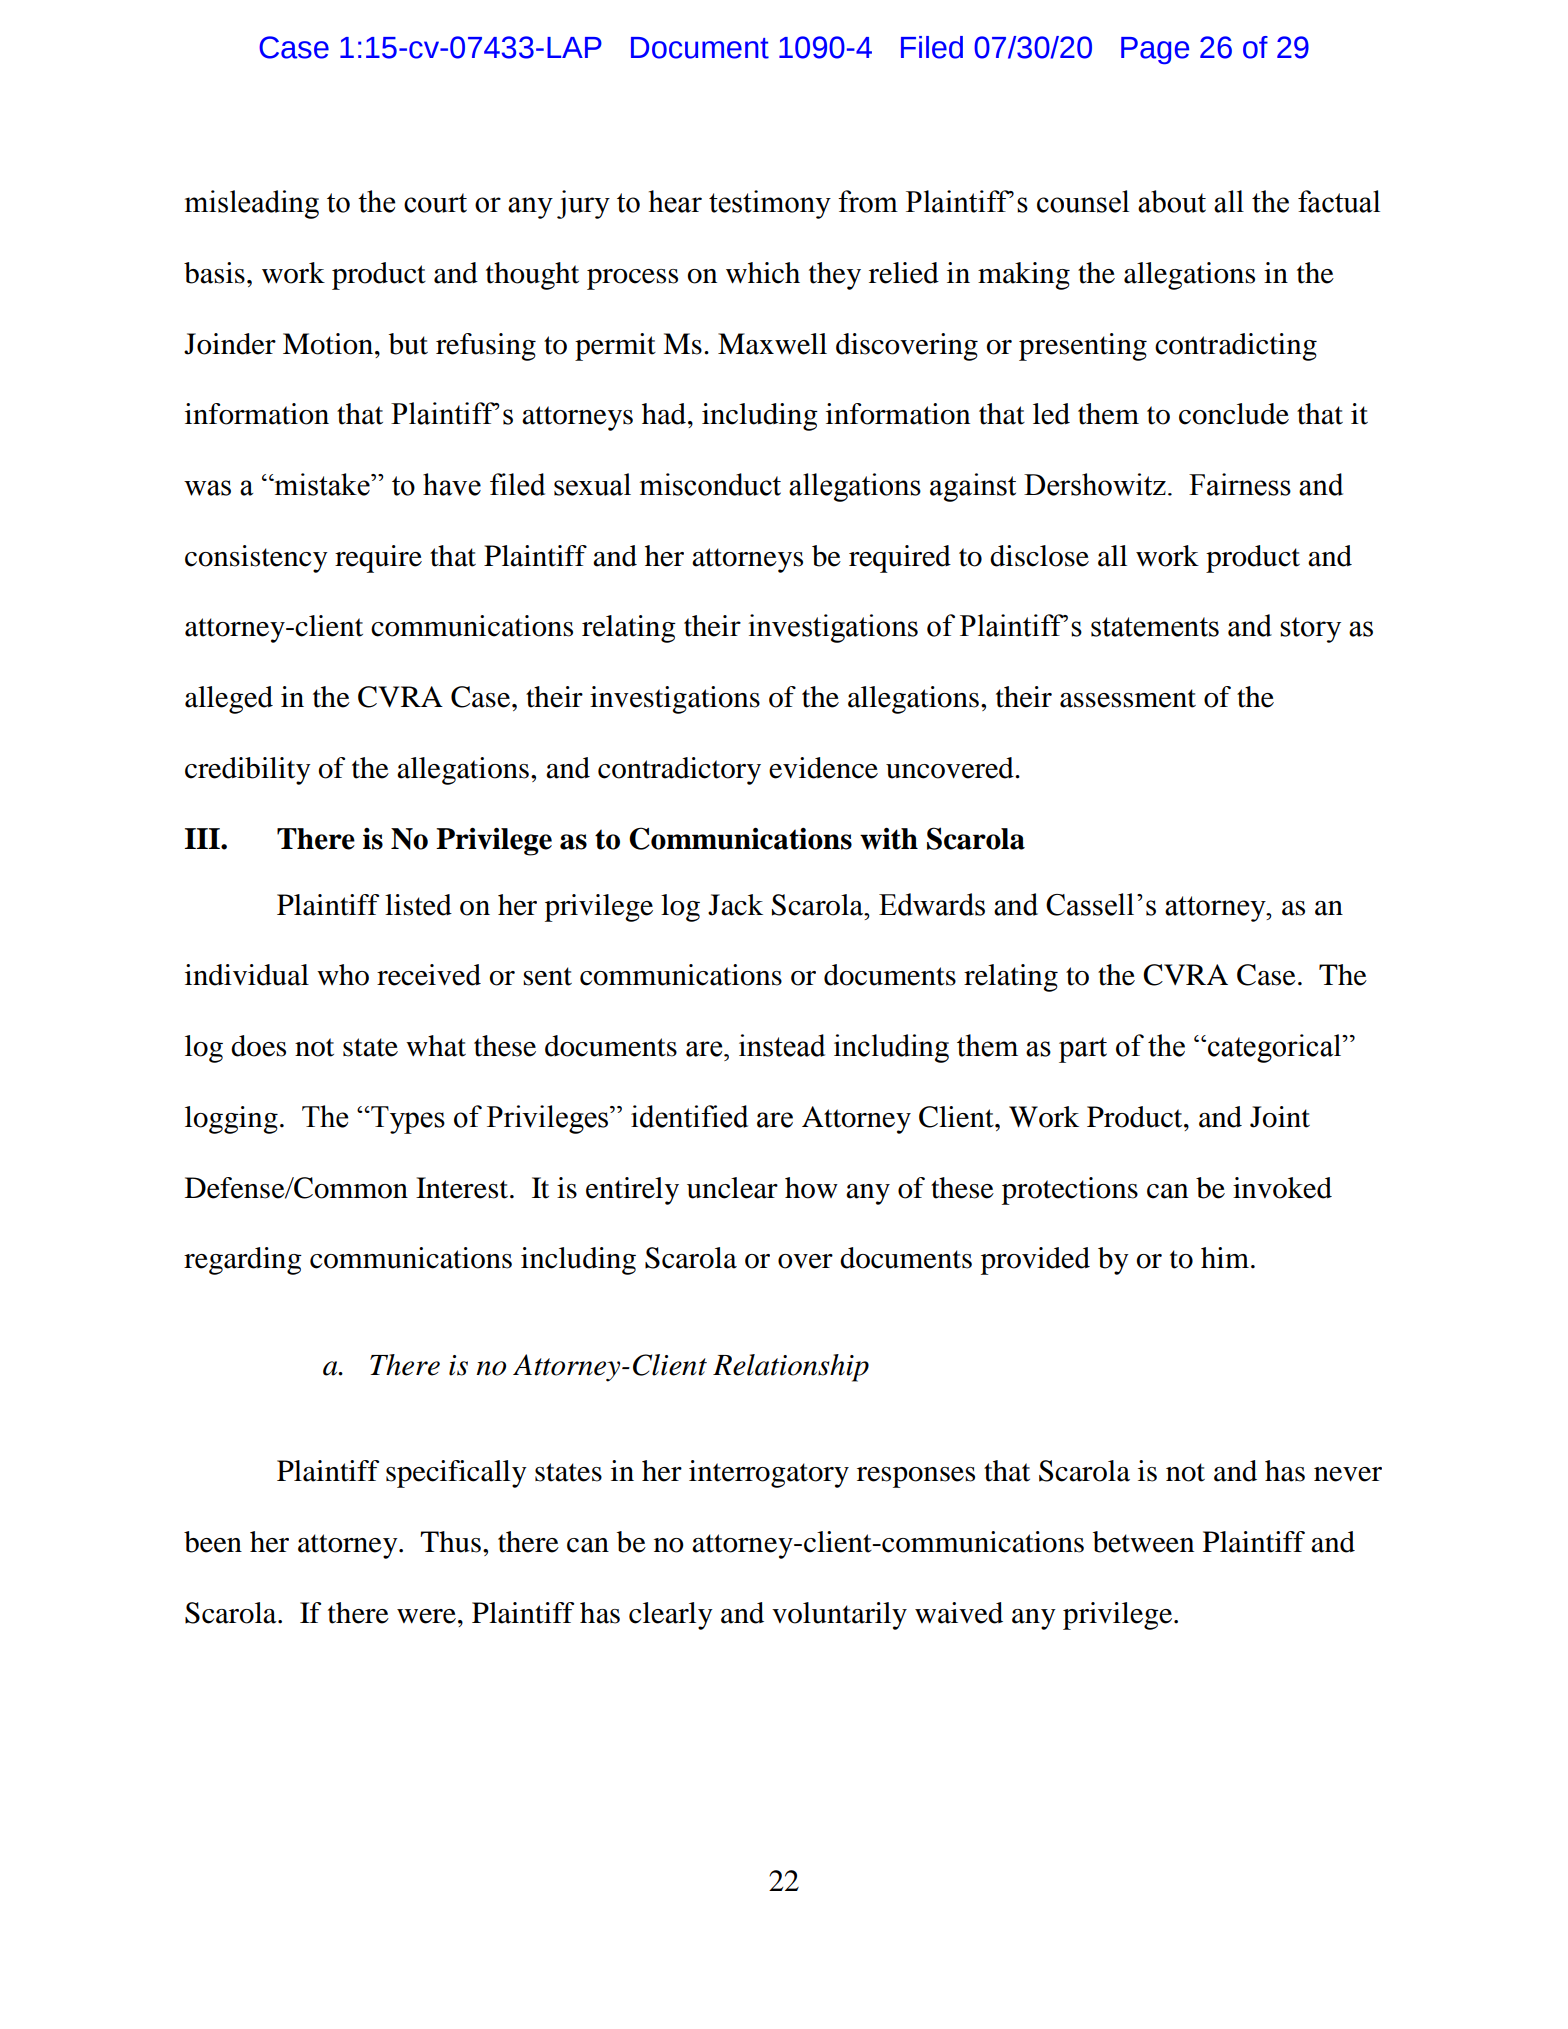 The width and height of the document is (1568, 2029). What do you see at coordinates (1282, 1188) in the document?
I see `invoked` at bounding box center [1282, 1188].
